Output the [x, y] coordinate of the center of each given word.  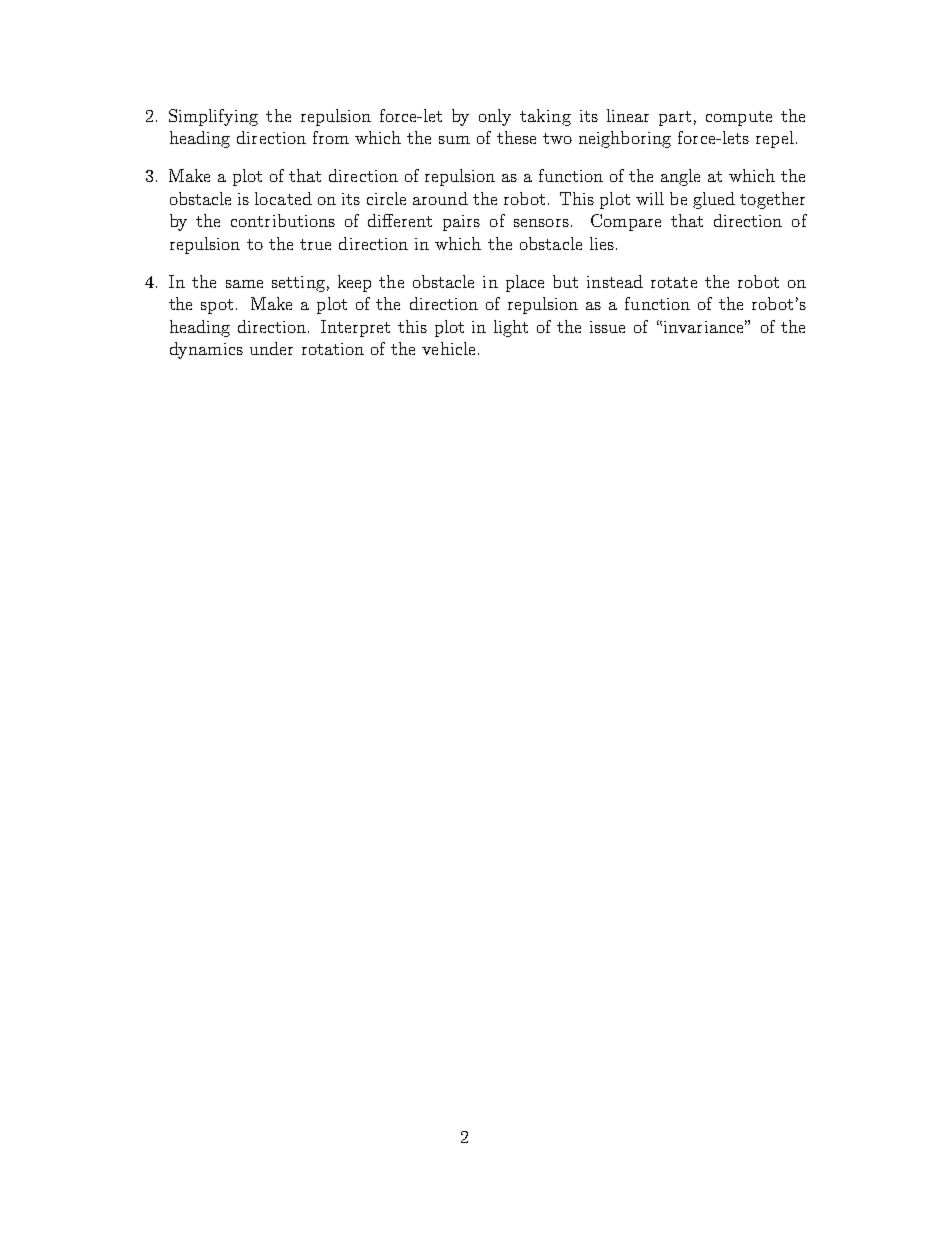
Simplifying [213, 117]
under [271, 348]
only [495, 117]
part [675, 118]
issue [607, 327]
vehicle [448, 348]
